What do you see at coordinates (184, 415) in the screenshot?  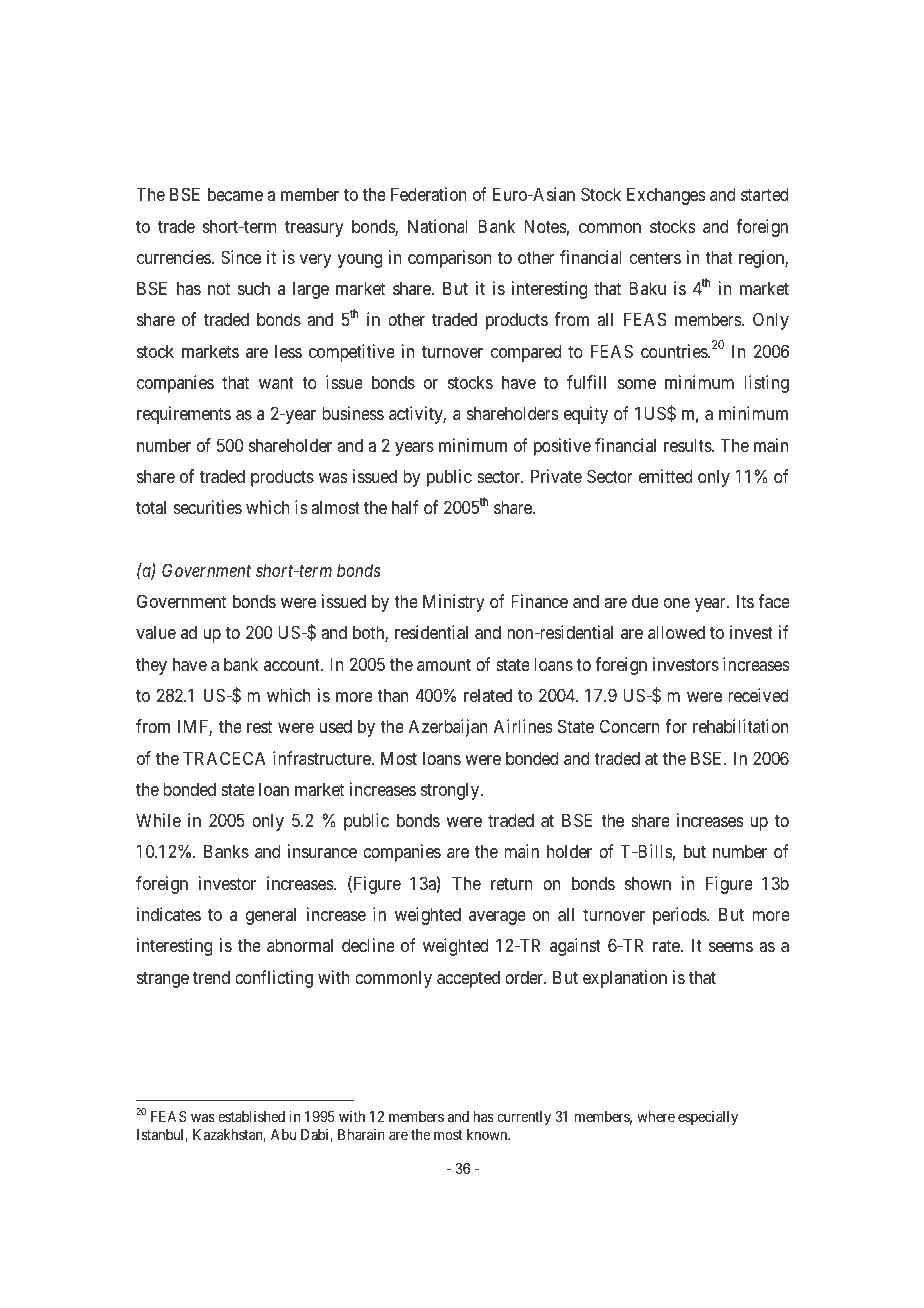 I see `requirements` at bounding box center [184, 415].
